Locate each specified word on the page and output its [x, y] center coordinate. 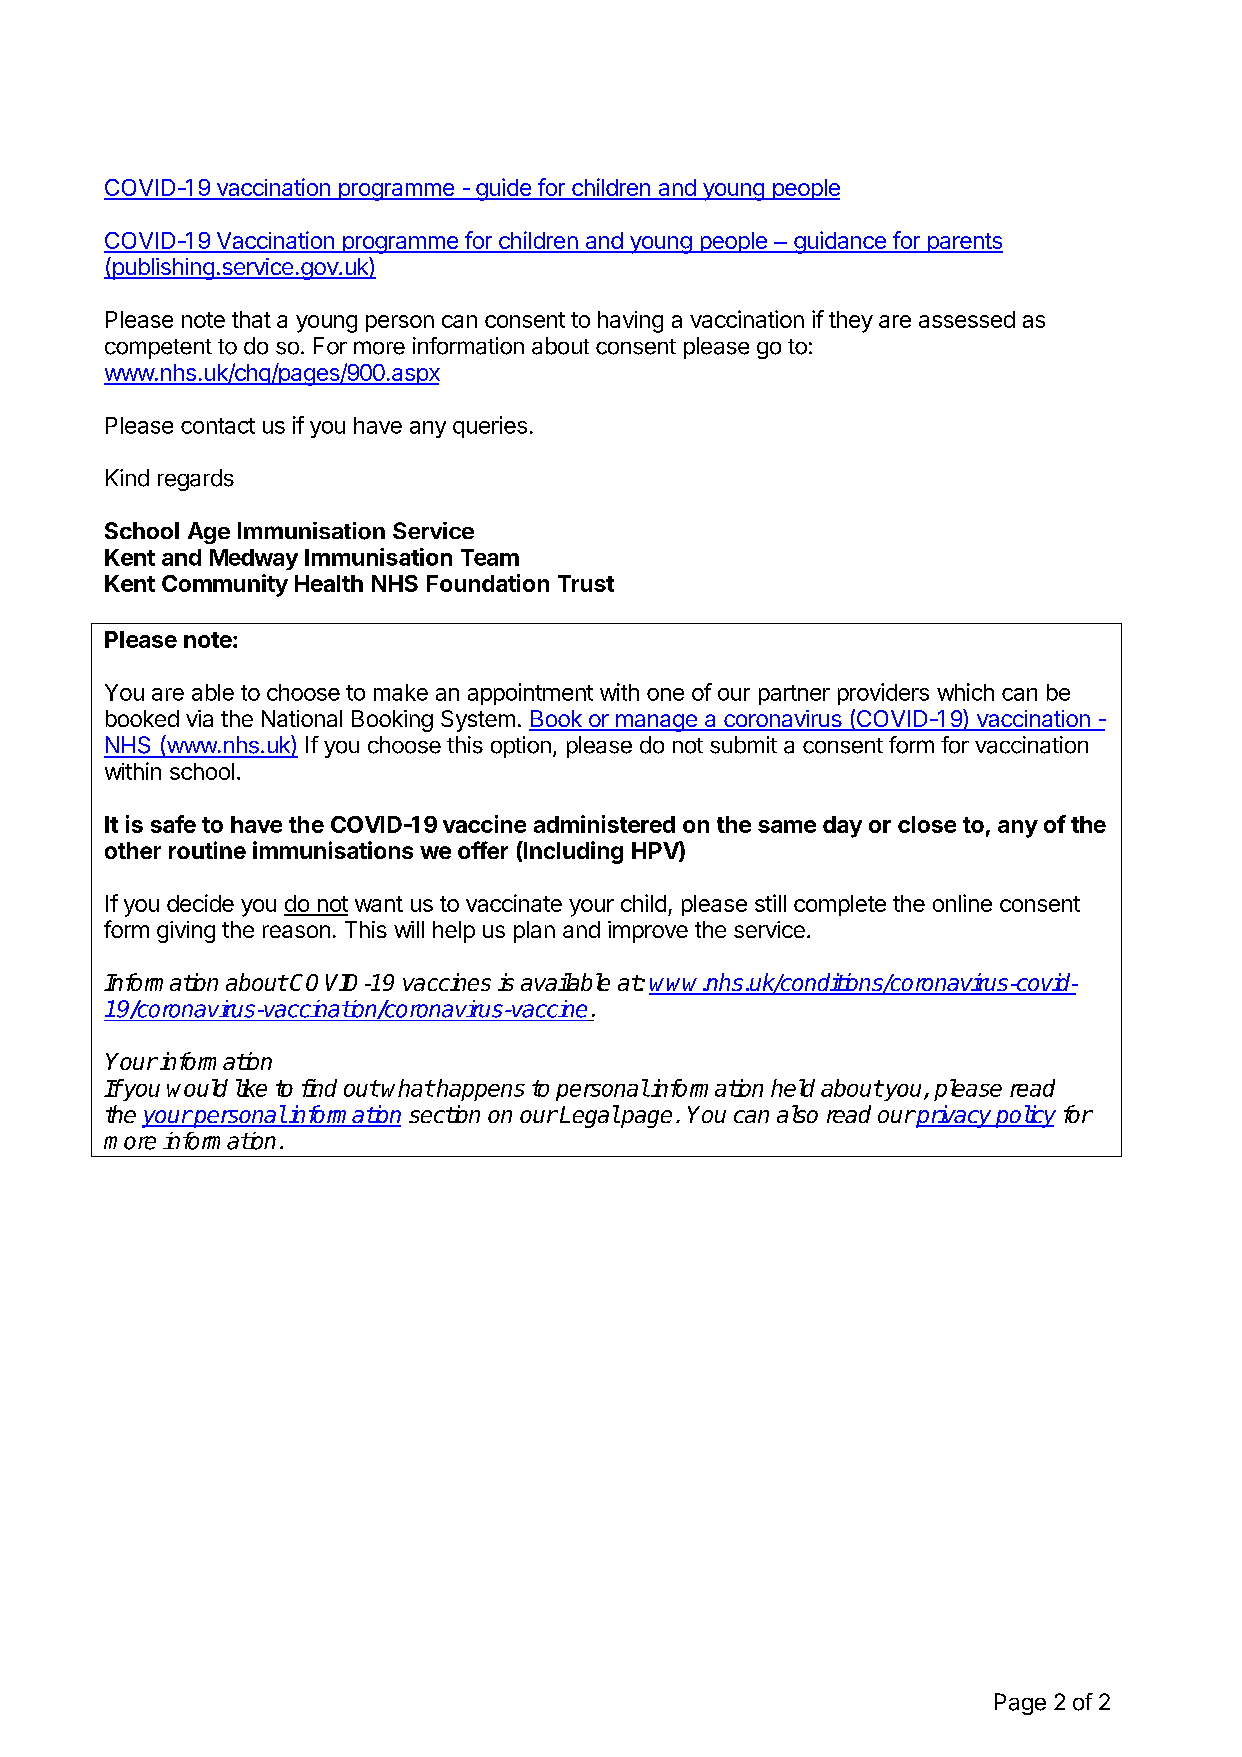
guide [503, 189]
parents [964, 243]
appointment [530, 694]
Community [225, 585]
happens [480, 1090]
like [251, 1088]
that [251, 319]
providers [883, 694]
